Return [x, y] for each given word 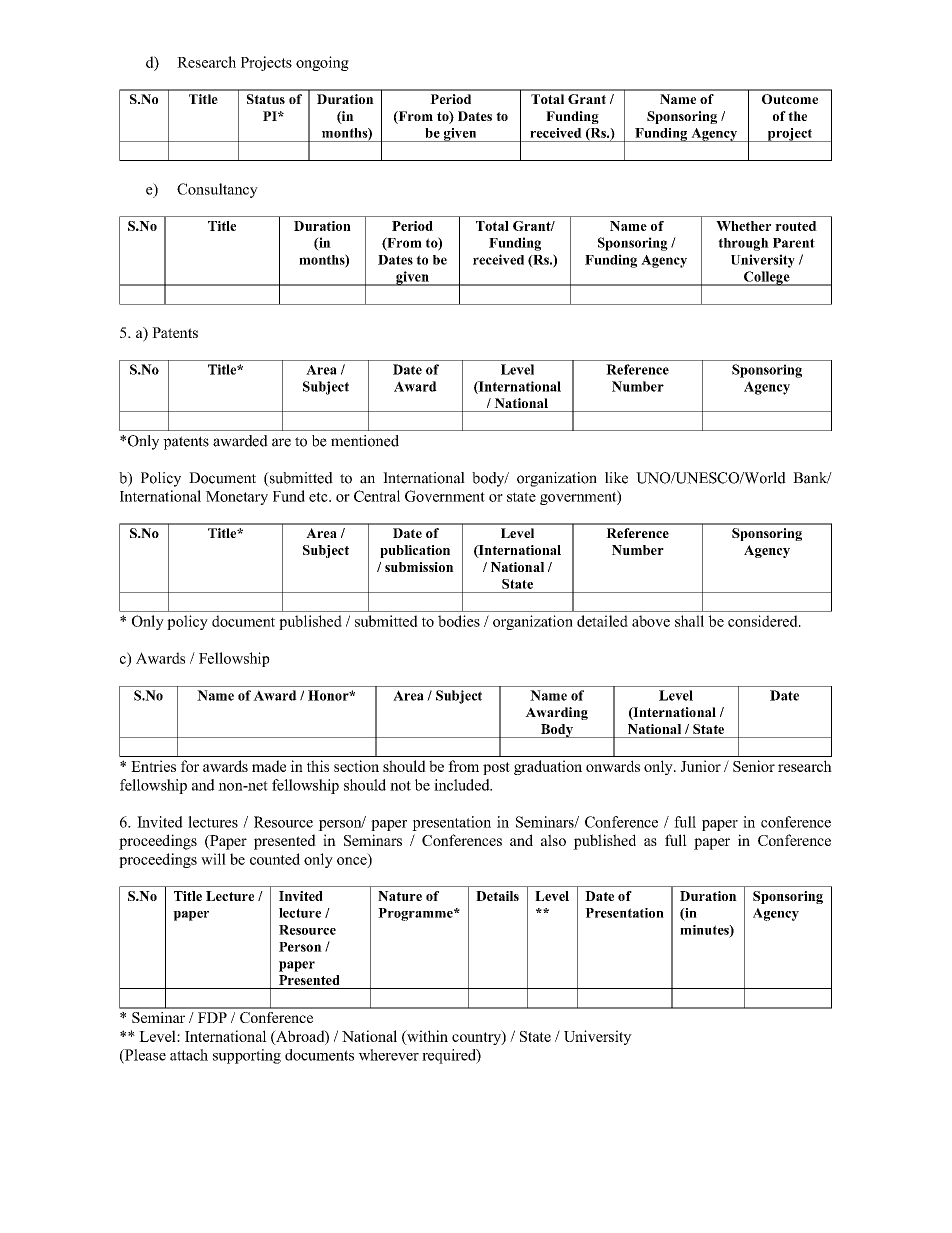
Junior [701, 766]
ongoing [322, 63]
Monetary [237, 498]
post [496, 768]
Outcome [790, 99]
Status [266, 99]
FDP [212, 1017]
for [190, 766]
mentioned [365, 441]
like [616, 478]
